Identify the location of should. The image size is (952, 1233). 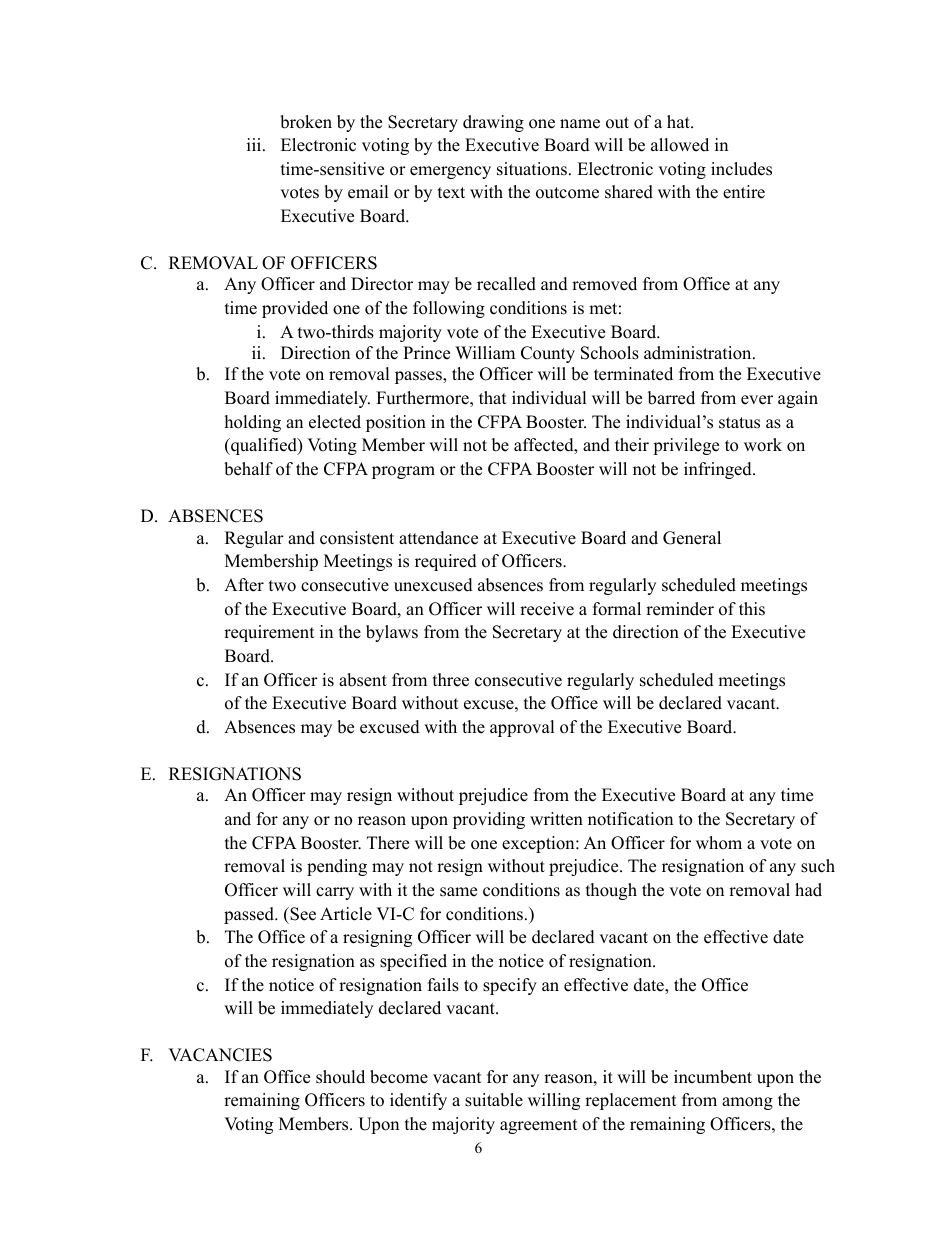
(340, 1077).
